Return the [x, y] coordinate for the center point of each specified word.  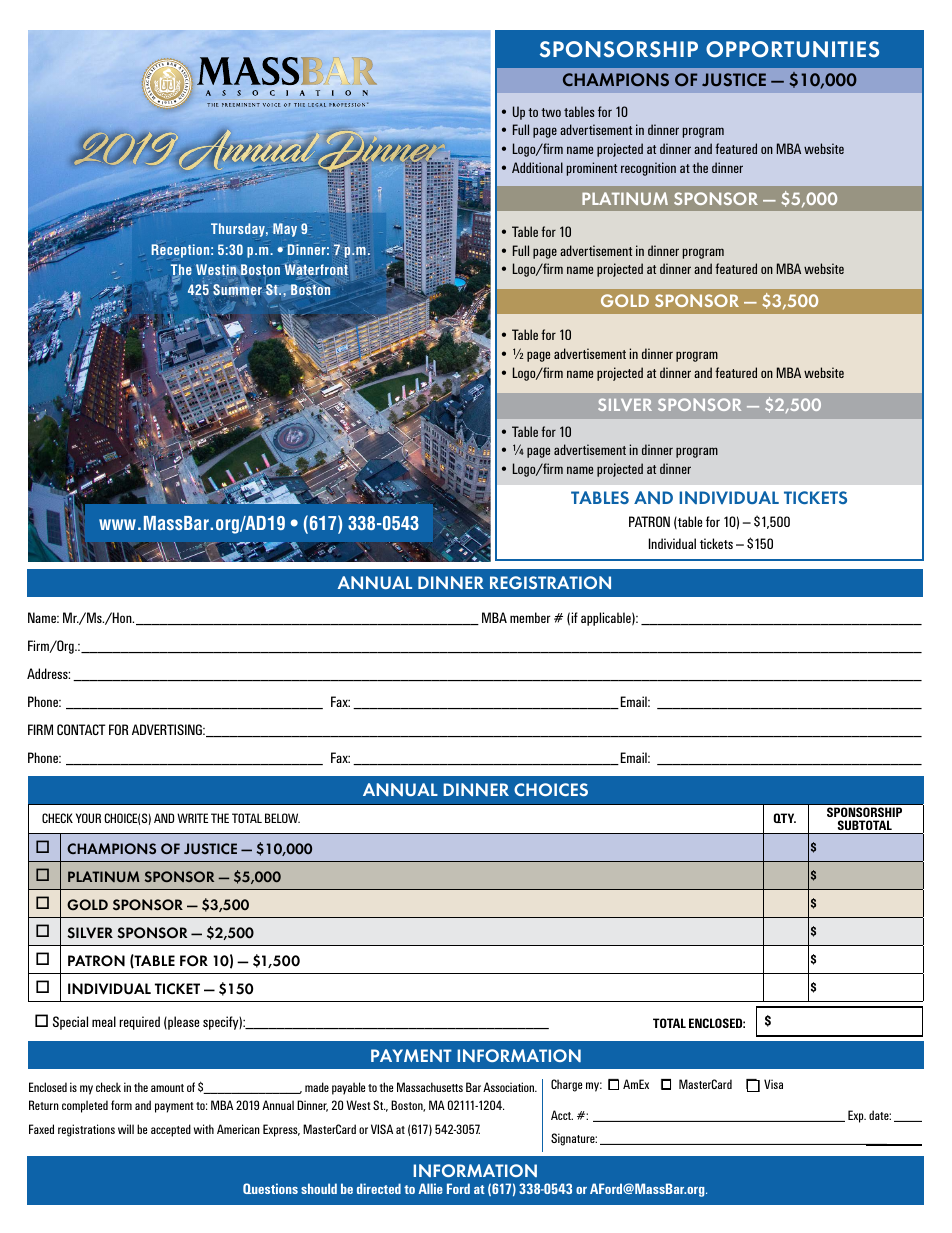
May [285, 230]
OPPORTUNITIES [792, 49]
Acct [562, 1115]
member [530, 617]
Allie [430, 1188]
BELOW [282, 818]
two [551, 112]
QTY [784, 818]
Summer [237, 290]
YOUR [88, 818]
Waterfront [316, 270]
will [126, 1129]
